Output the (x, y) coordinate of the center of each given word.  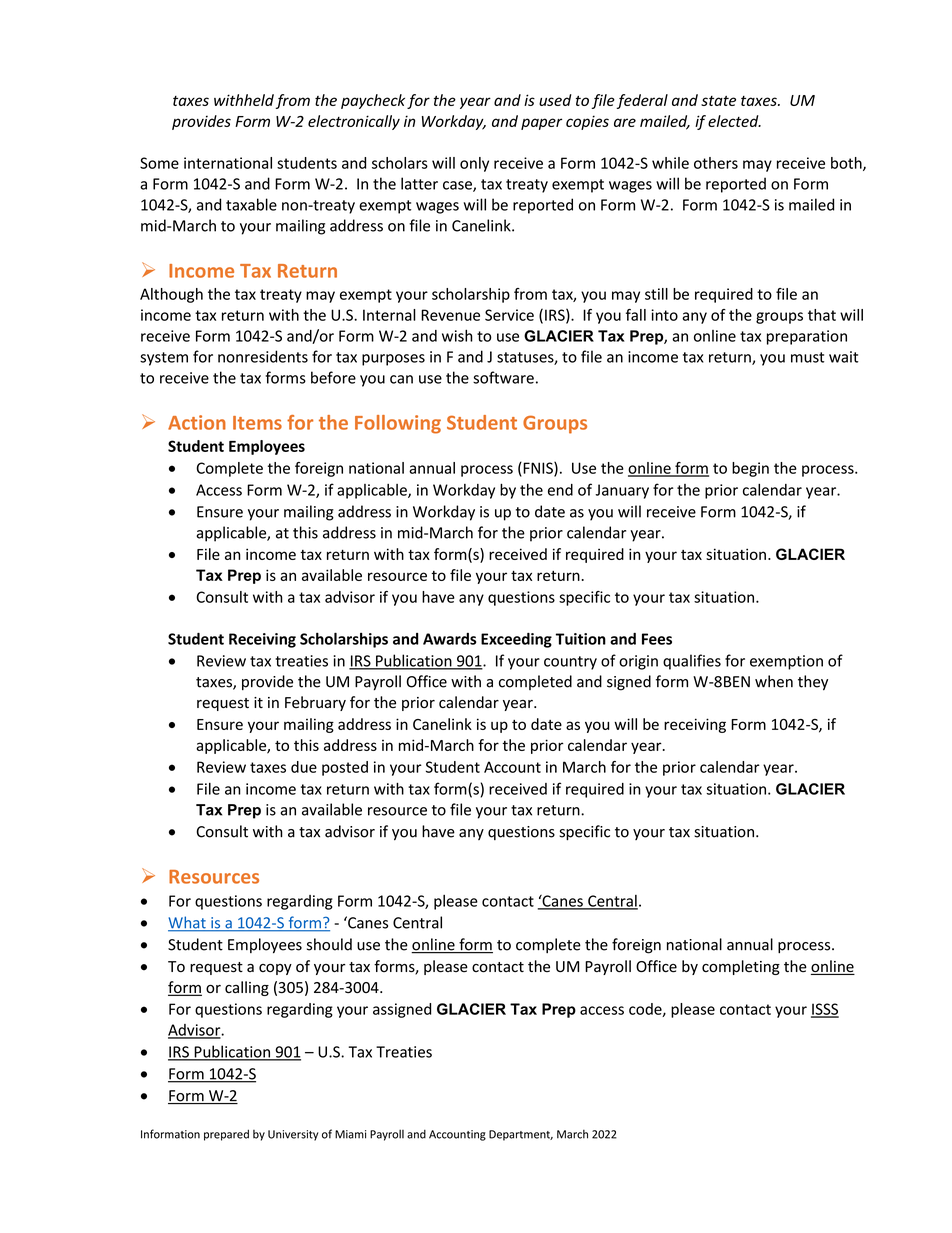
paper (541, 124)
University (293, 1135)
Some (159, 163)
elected (734, 121)
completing (741, 967)
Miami (350, 1134)
